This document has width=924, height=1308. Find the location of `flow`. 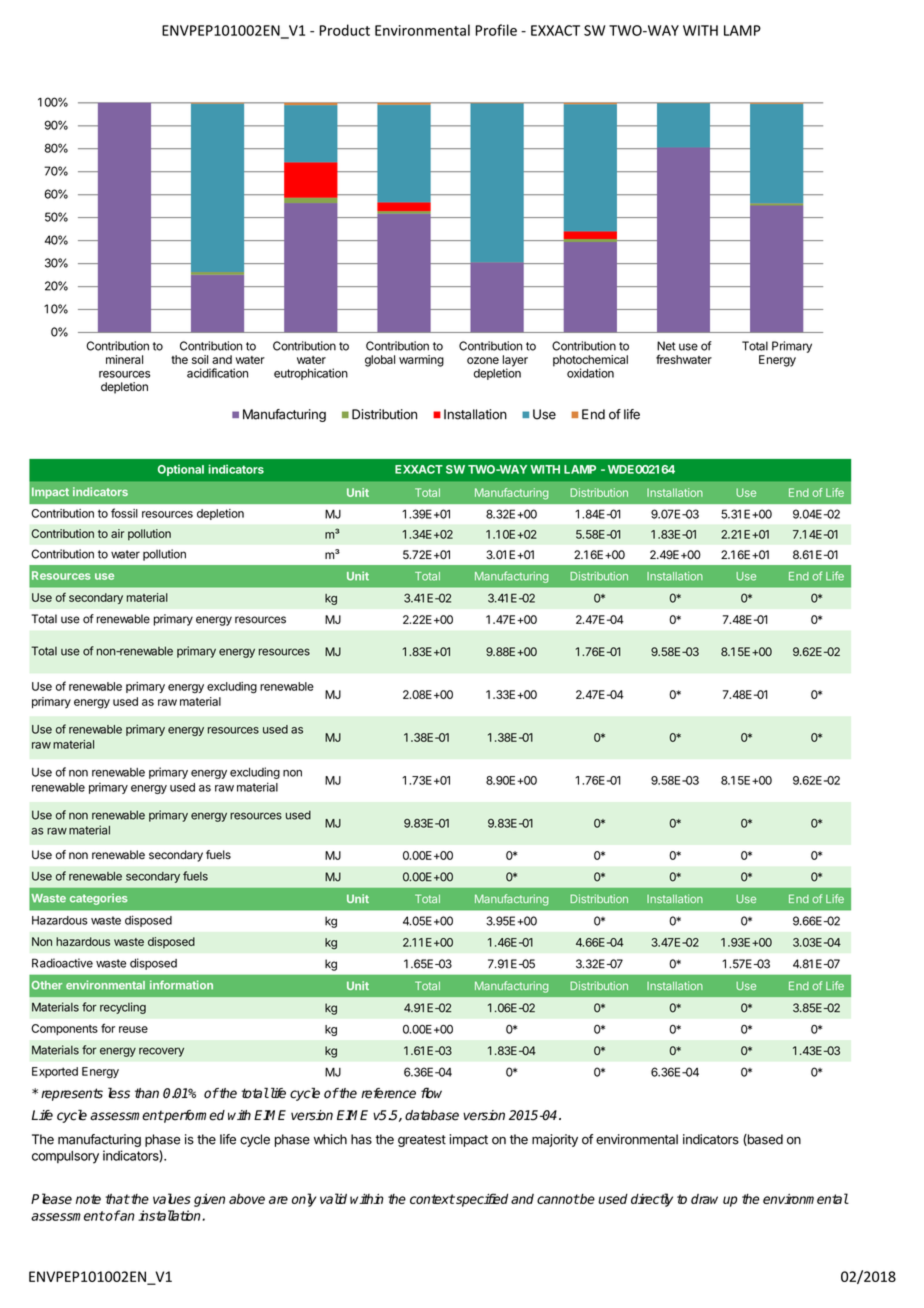

flow is located at coordinates (431, 1093).
